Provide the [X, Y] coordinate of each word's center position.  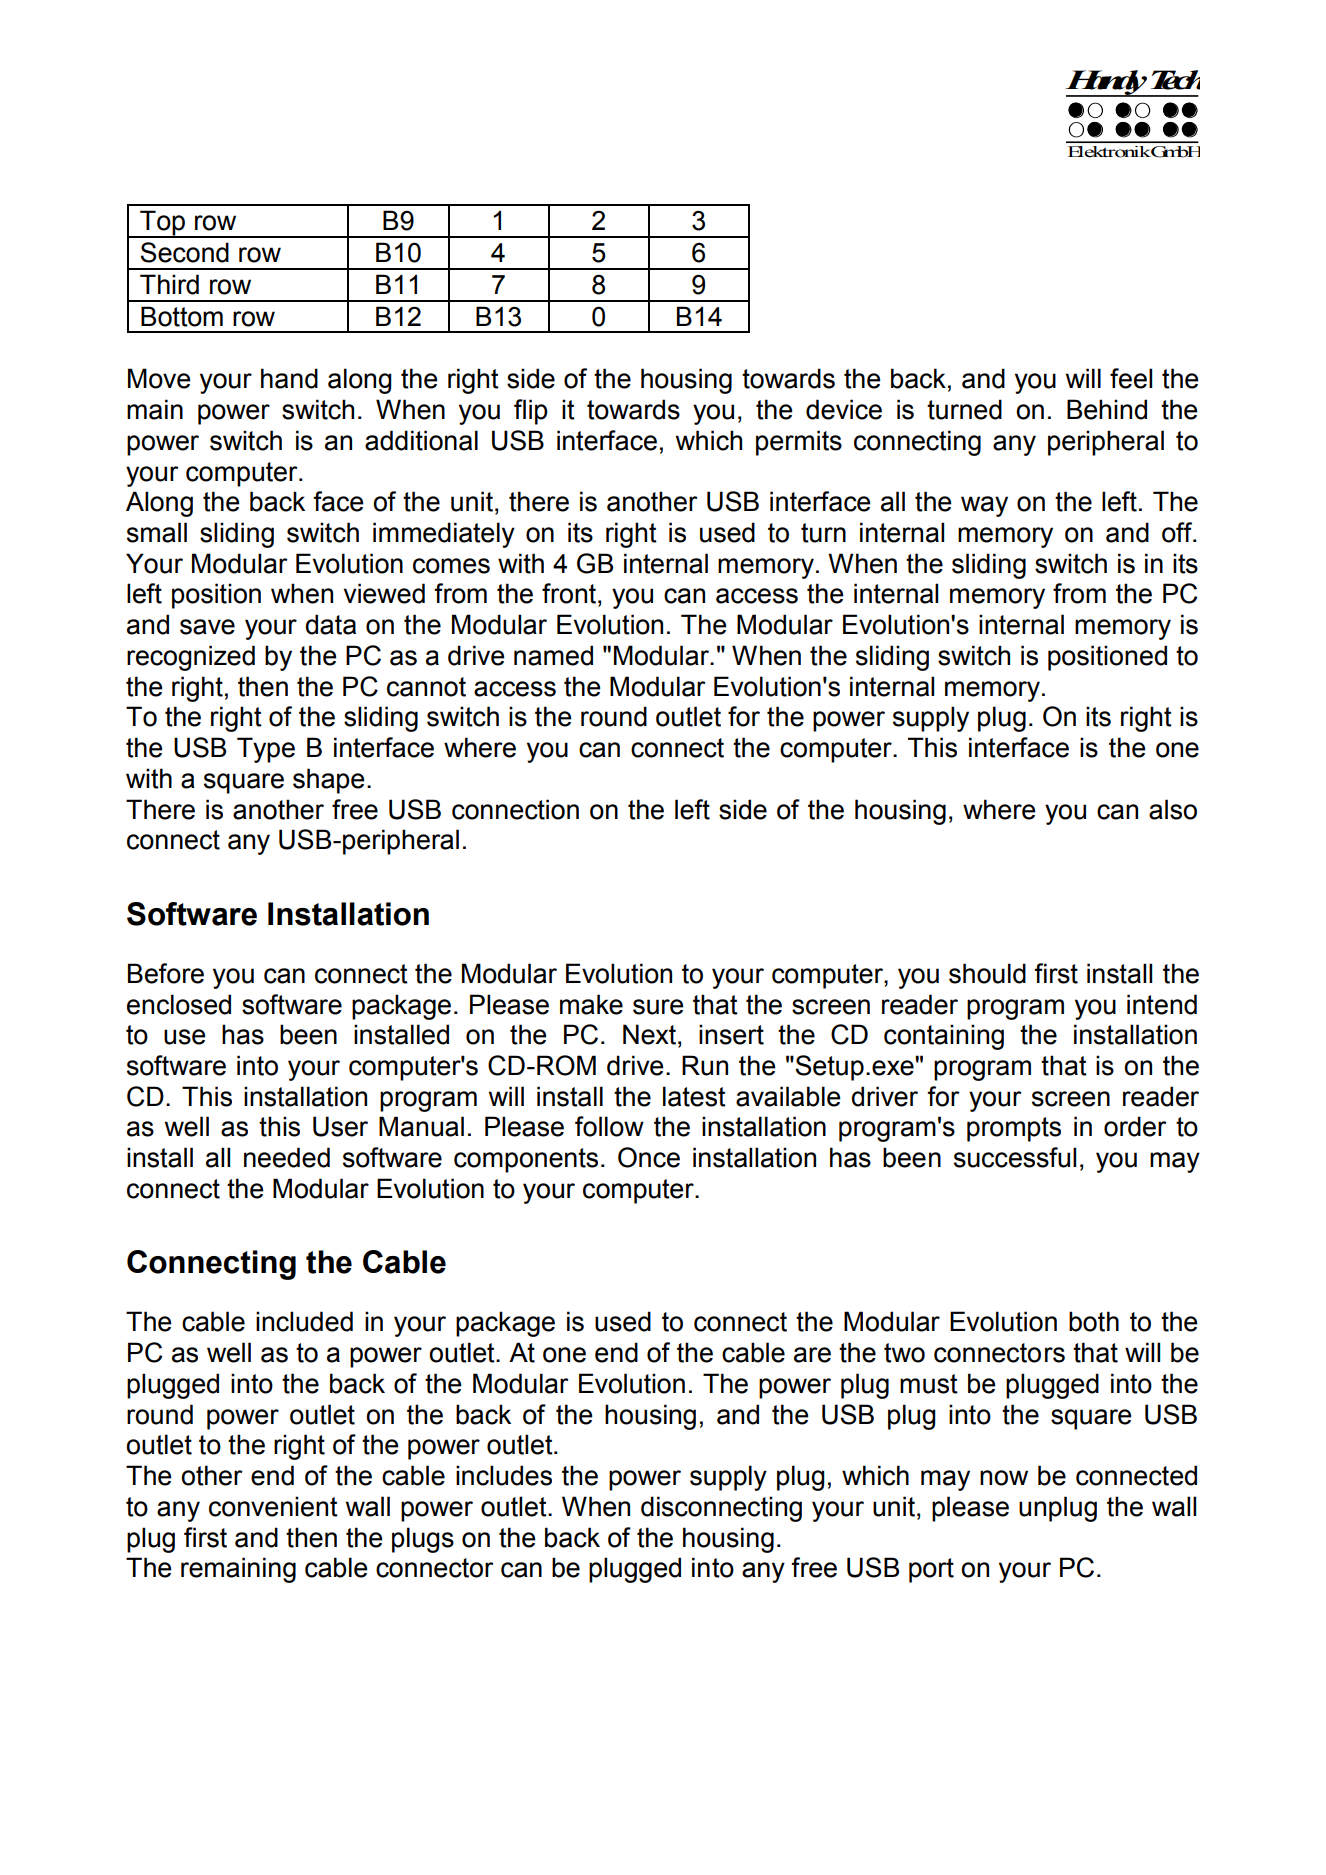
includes [504, 1475]
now [1004, 1478]
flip [531, 412]
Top [162, 224]
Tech [1175, 80]
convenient [273, 1506]
